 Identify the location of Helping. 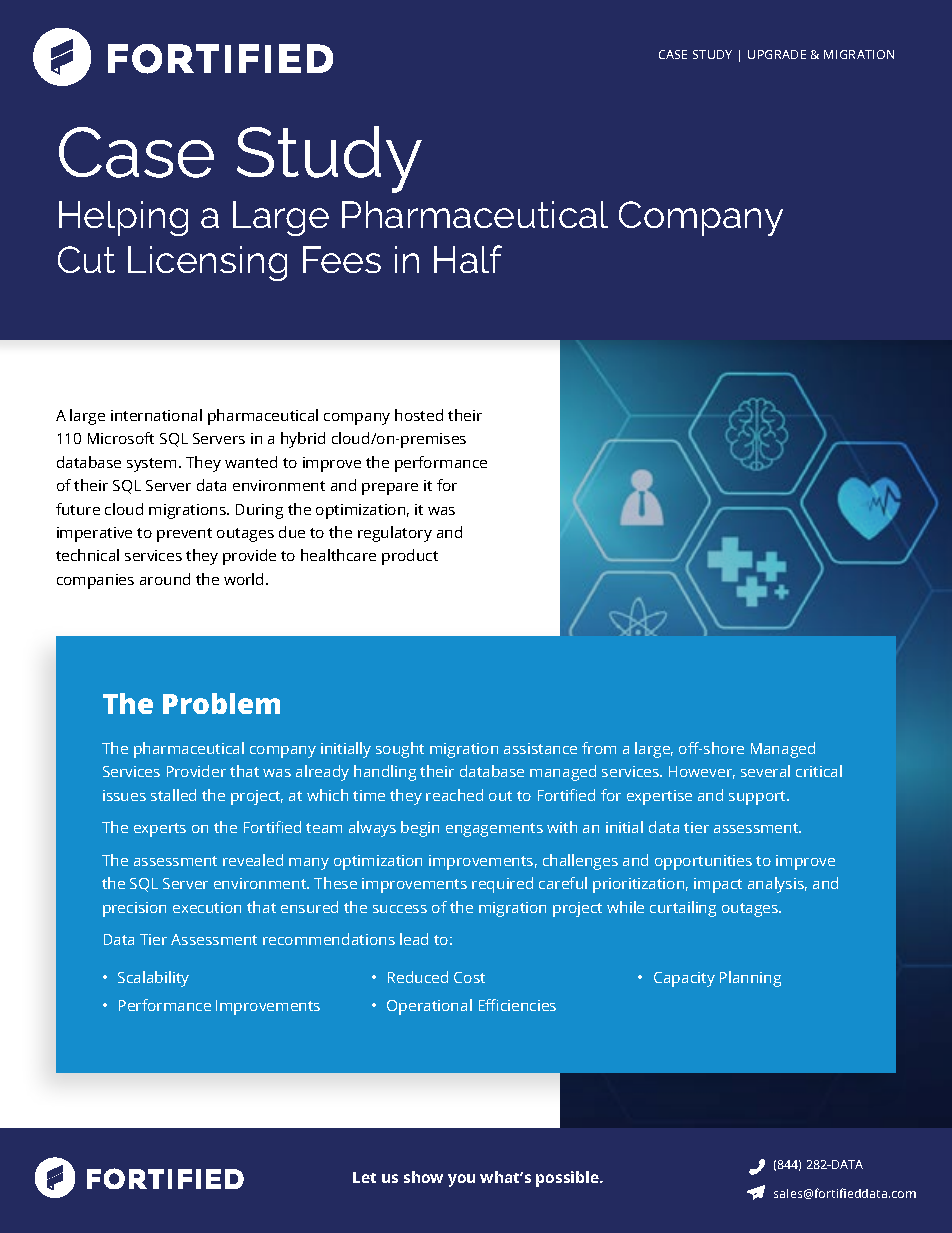
(123, 218).
